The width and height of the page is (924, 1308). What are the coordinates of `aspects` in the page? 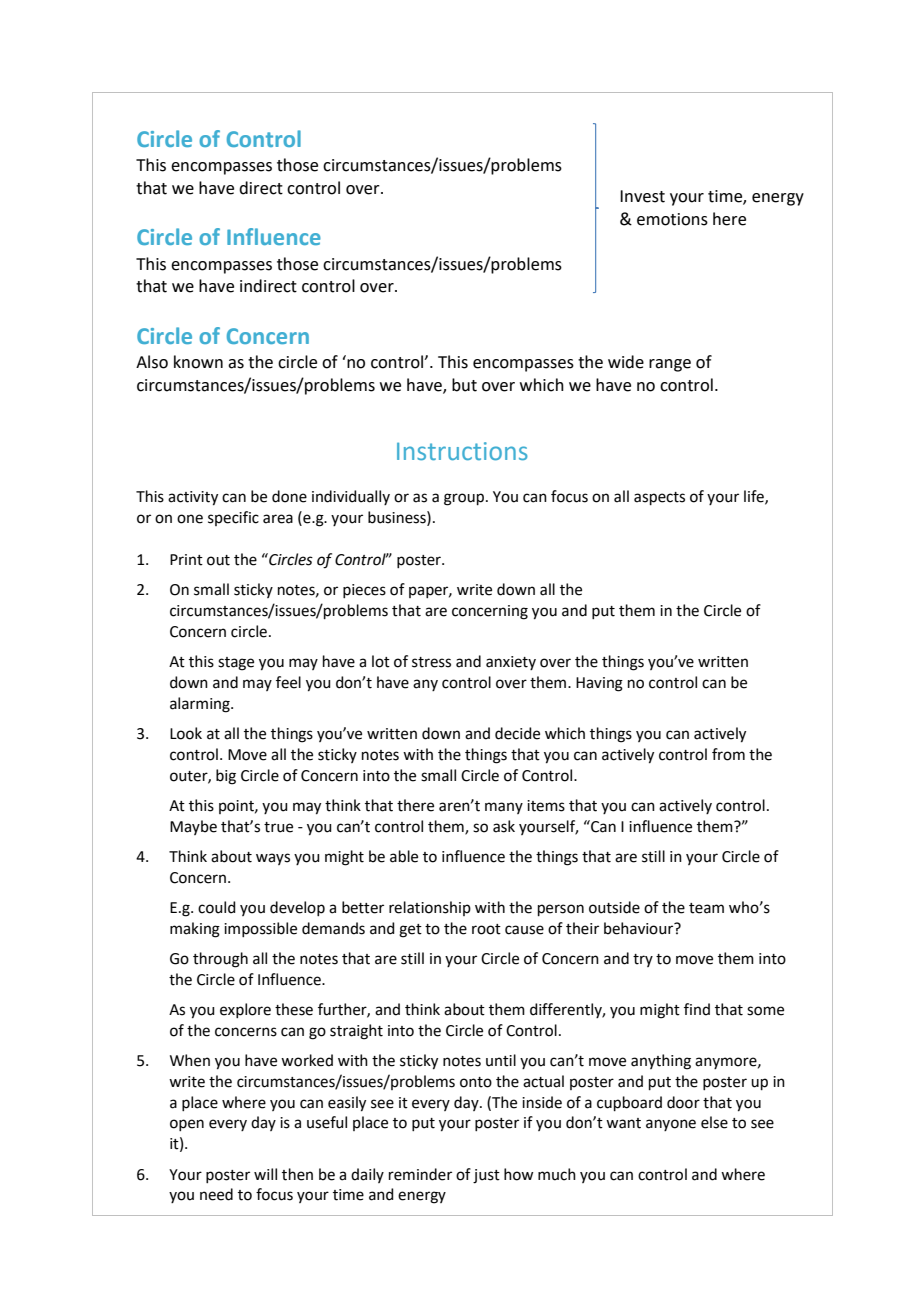 It's located at (659, 498).
